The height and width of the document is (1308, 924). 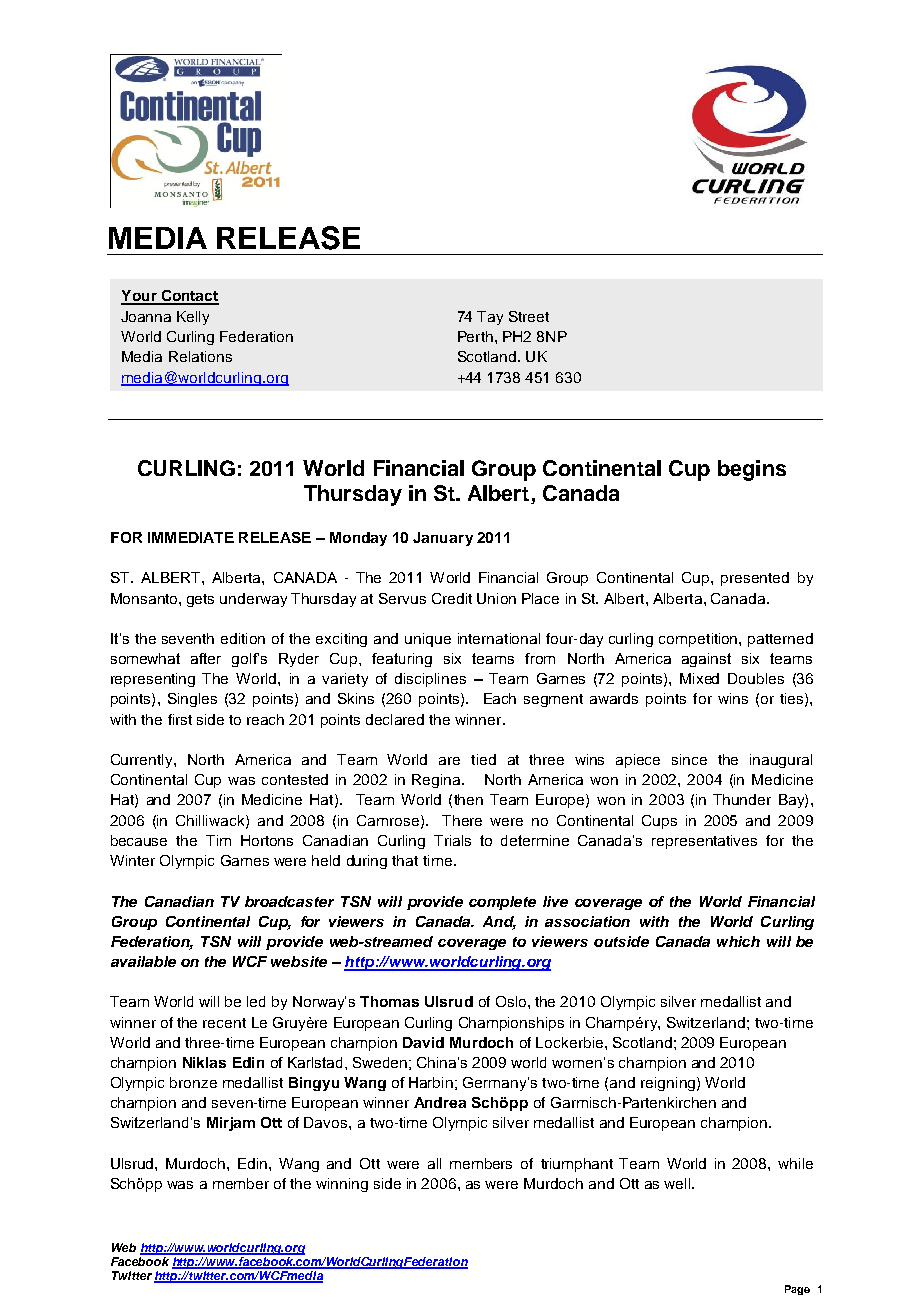 I want to click on Currently, so click(x=143, y=761).
